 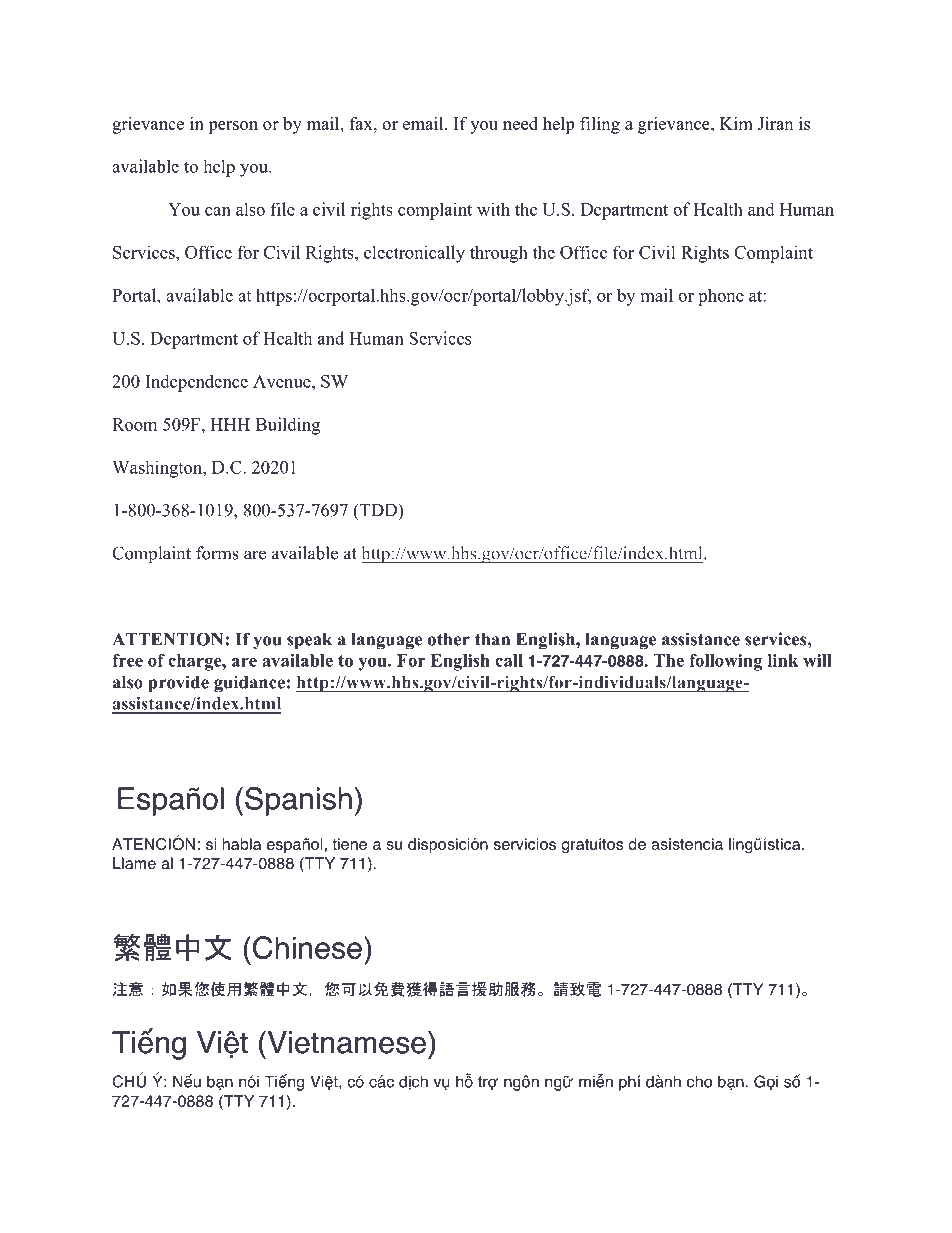 I want to click on servicios, so click(x=525, y=844).
